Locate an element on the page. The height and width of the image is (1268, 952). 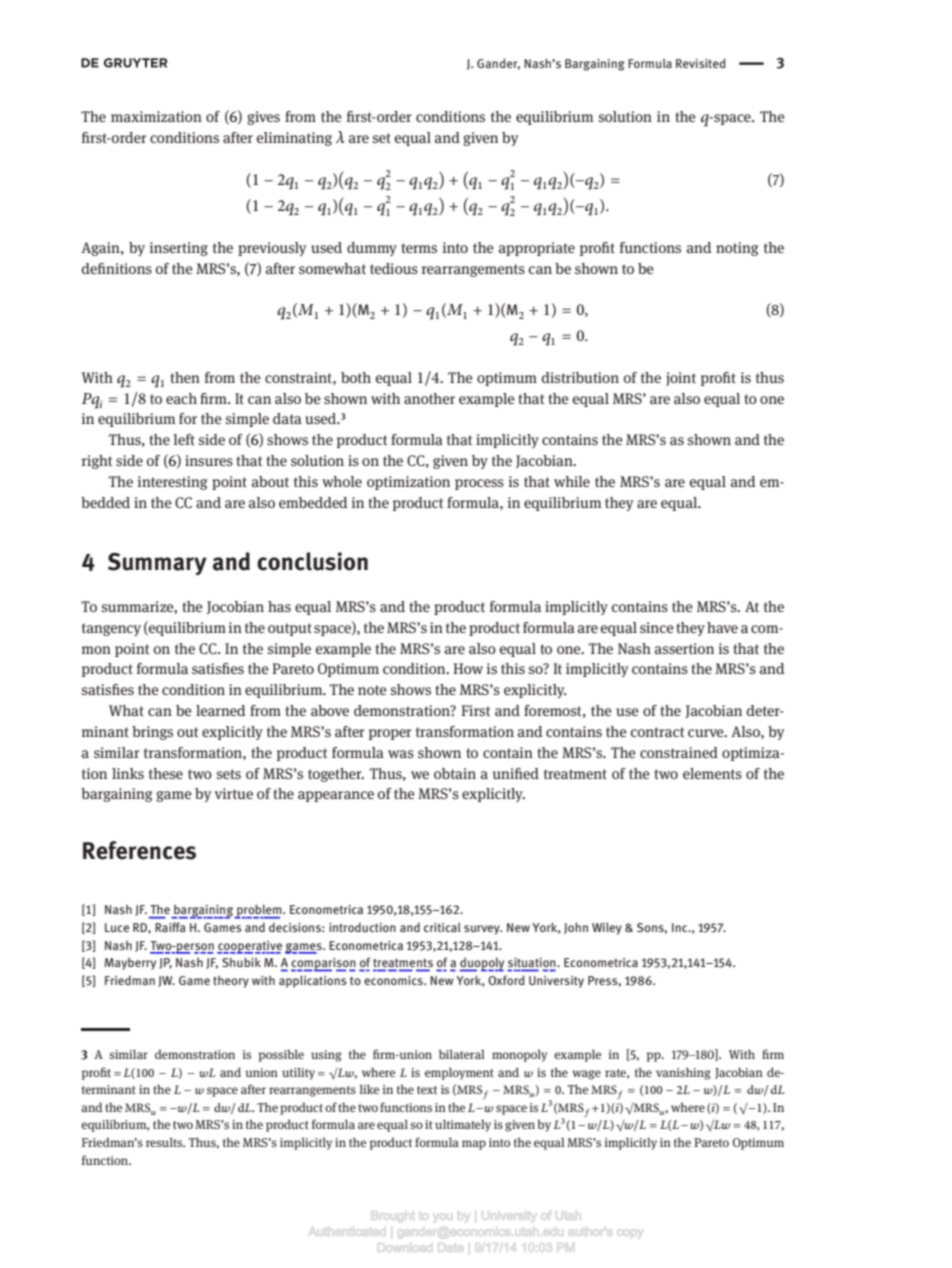
note is located at coordinates (372, 690).
